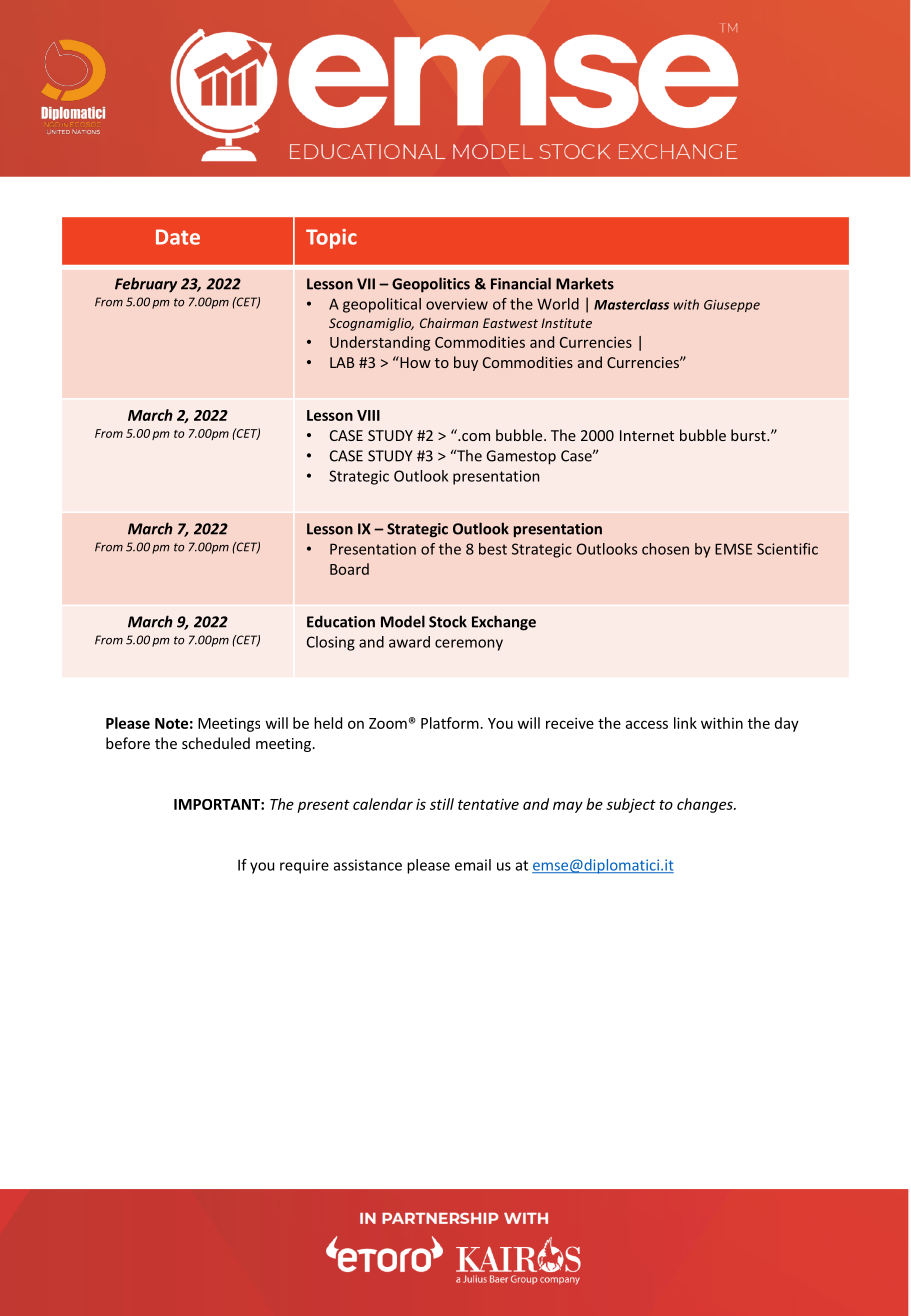  What do you see at coordinates (178, 237) in the page?
I see `Date` at bounding box center [178, 237].
